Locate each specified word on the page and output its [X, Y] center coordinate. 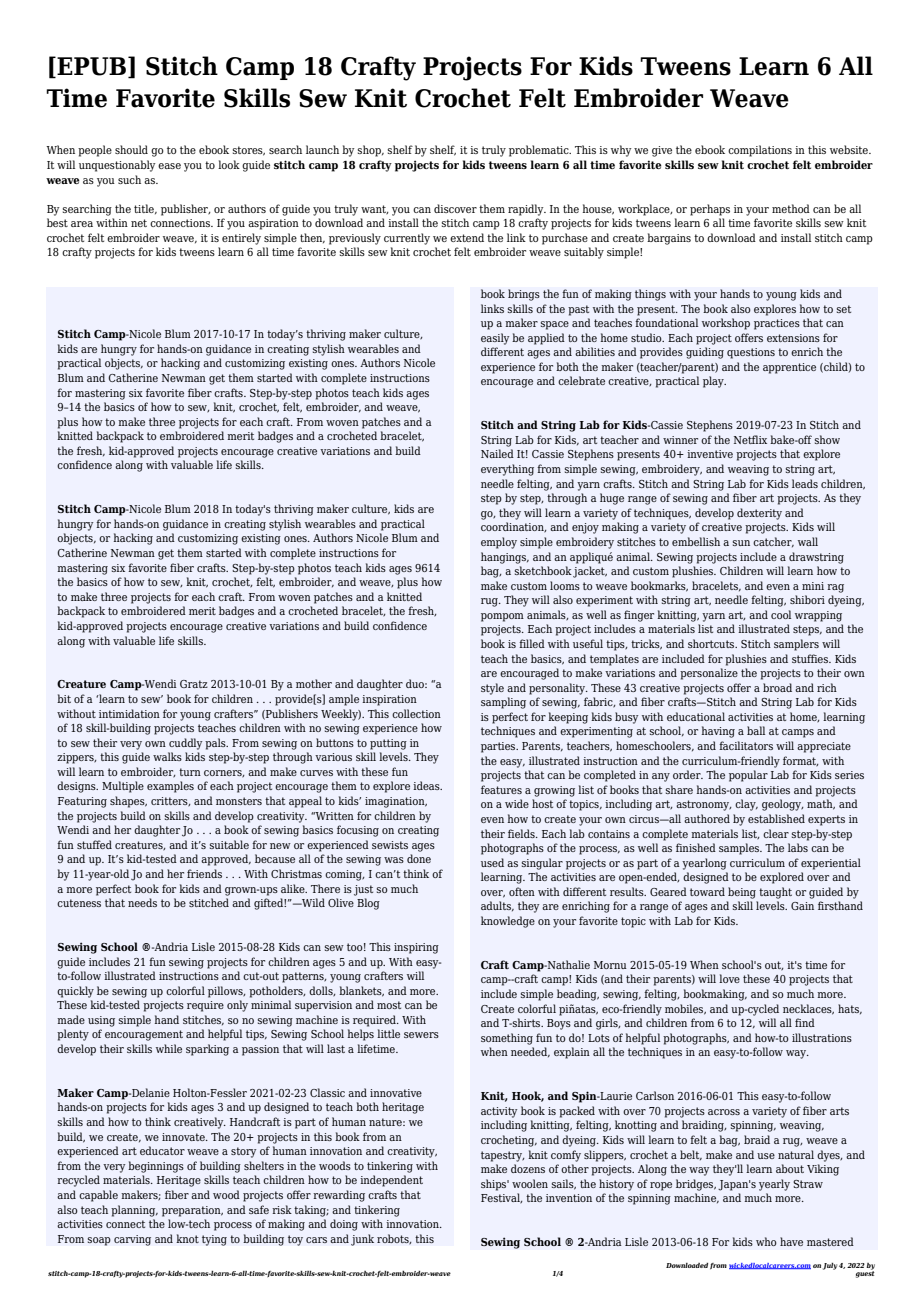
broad [777, 687]
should [131, 149]
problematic [540, 151]
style [492, 689]
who [766, 1241]
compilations [760, 151]
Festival [501, 1198]
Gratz [194, 684]
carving [132, 1240]
